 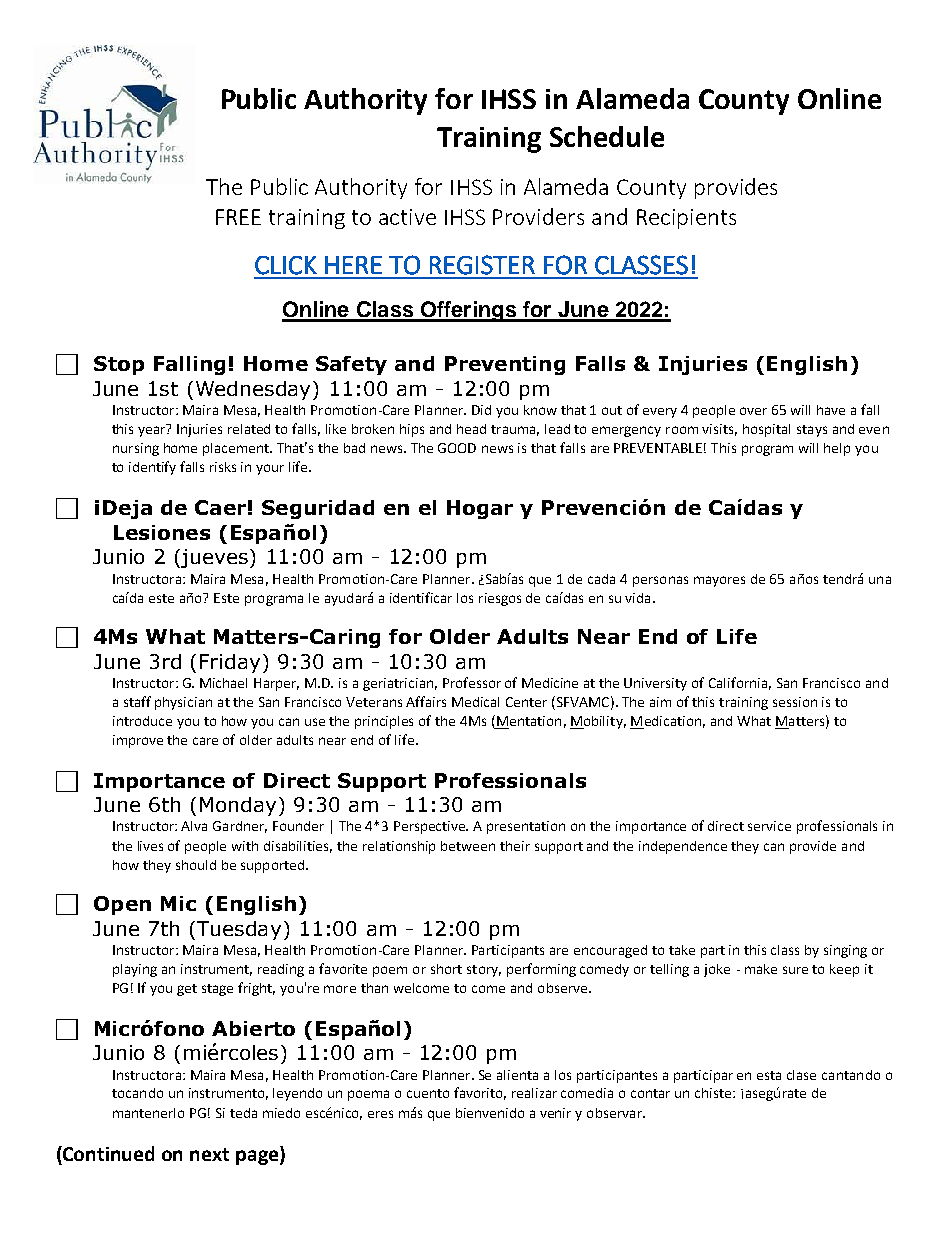 I want to click on short, so click(x=446, y=969).
